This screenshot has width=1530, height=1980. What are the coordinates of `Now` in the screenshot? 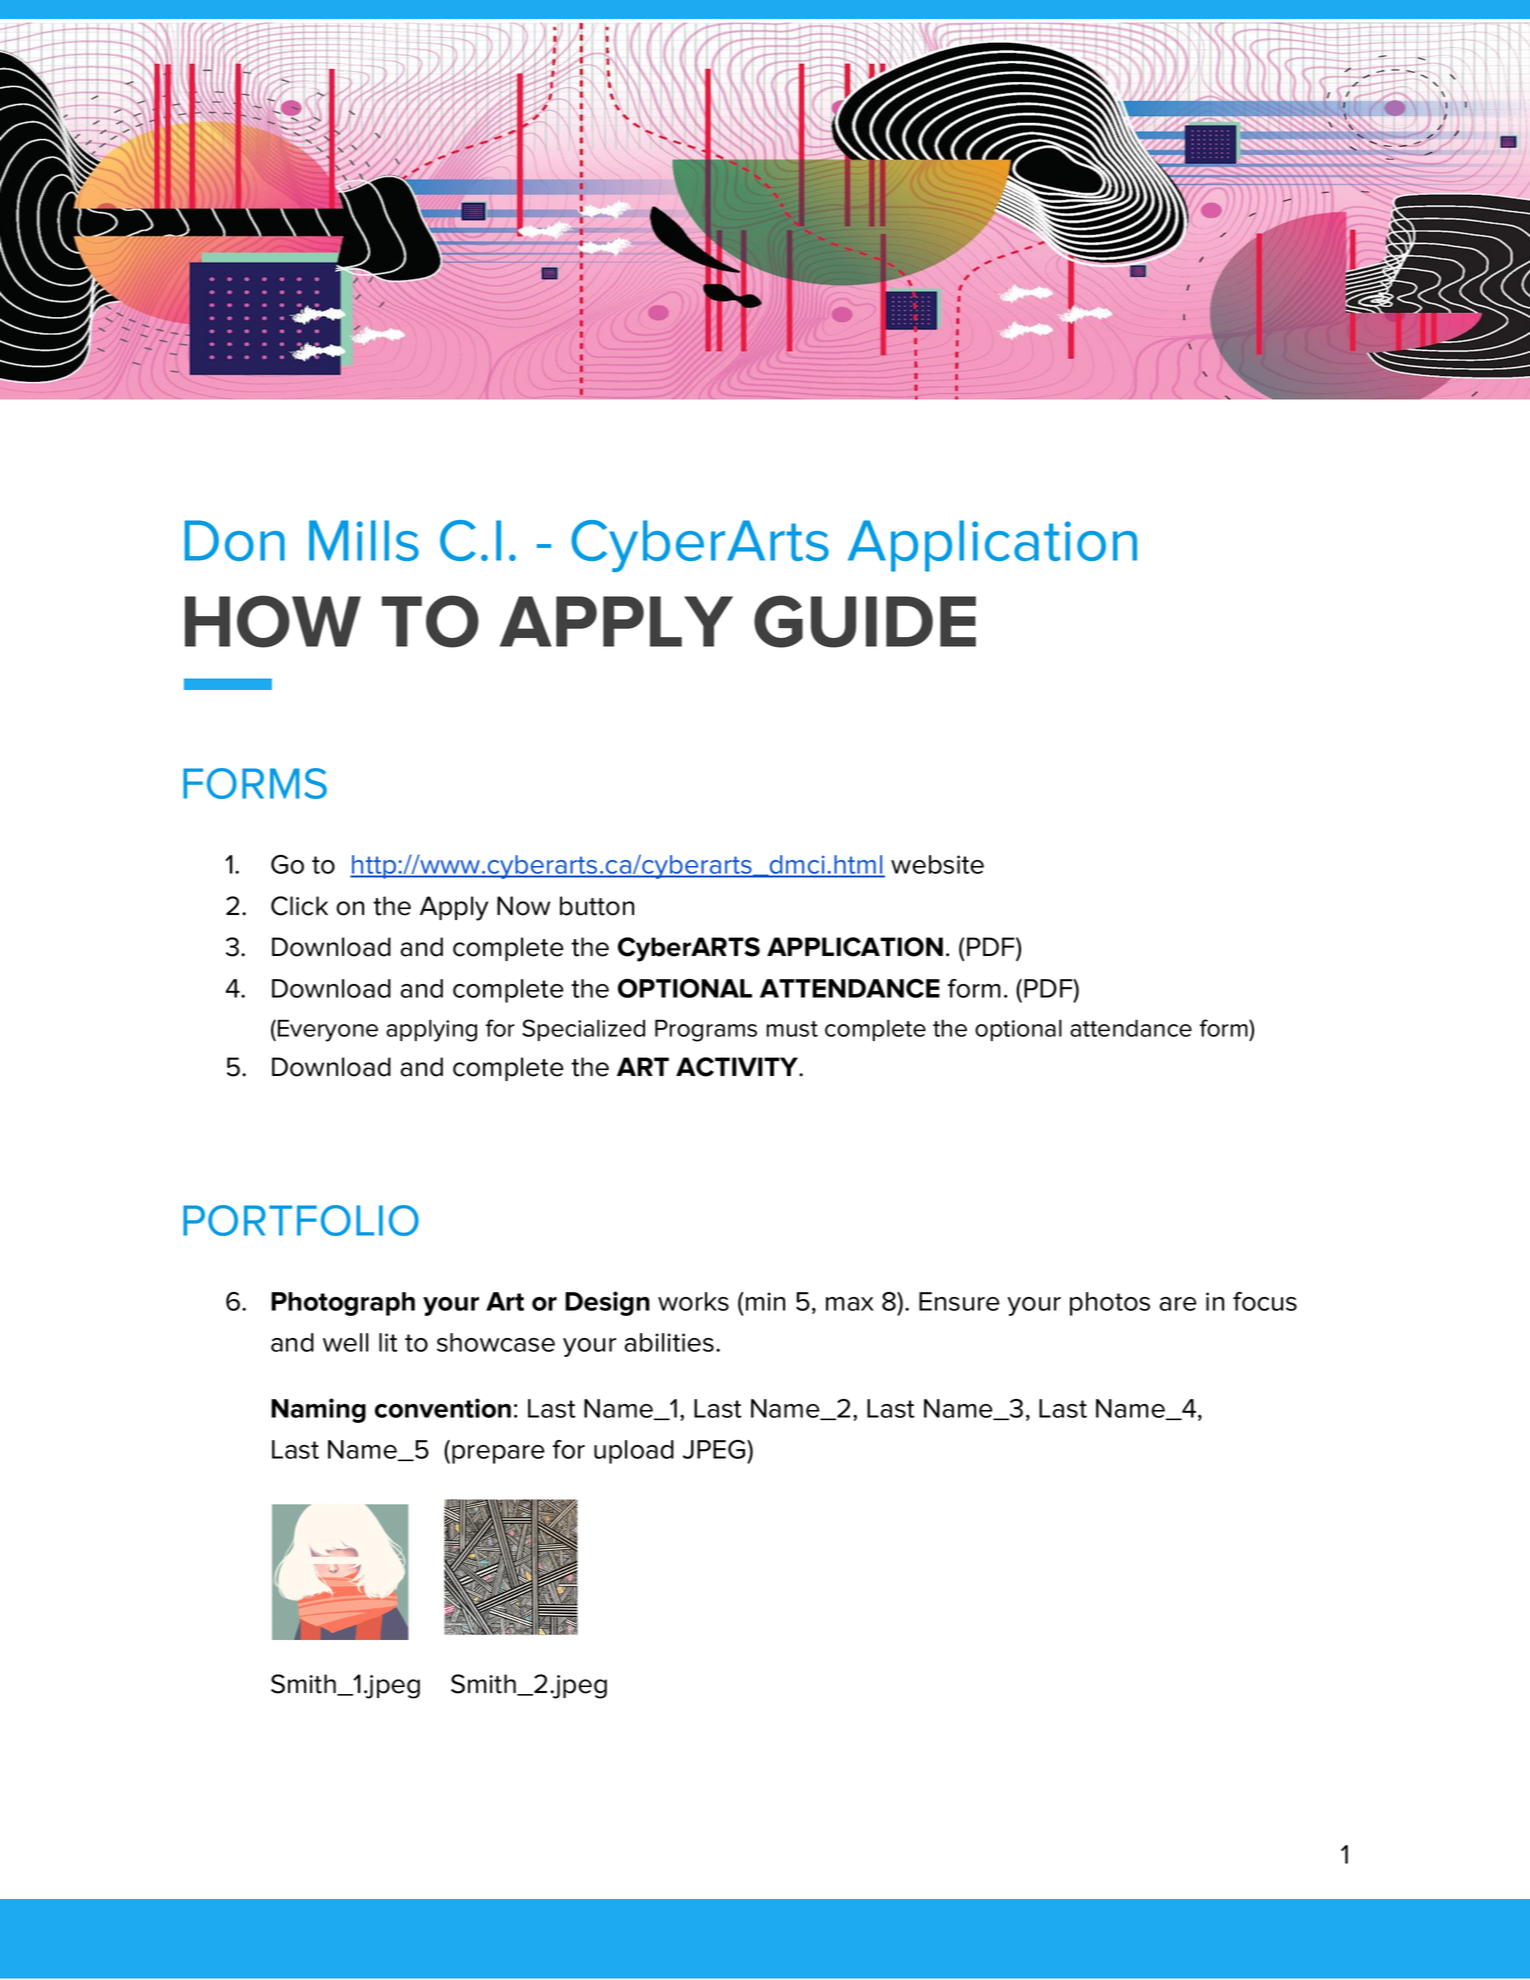 It's located at (523, 906).
